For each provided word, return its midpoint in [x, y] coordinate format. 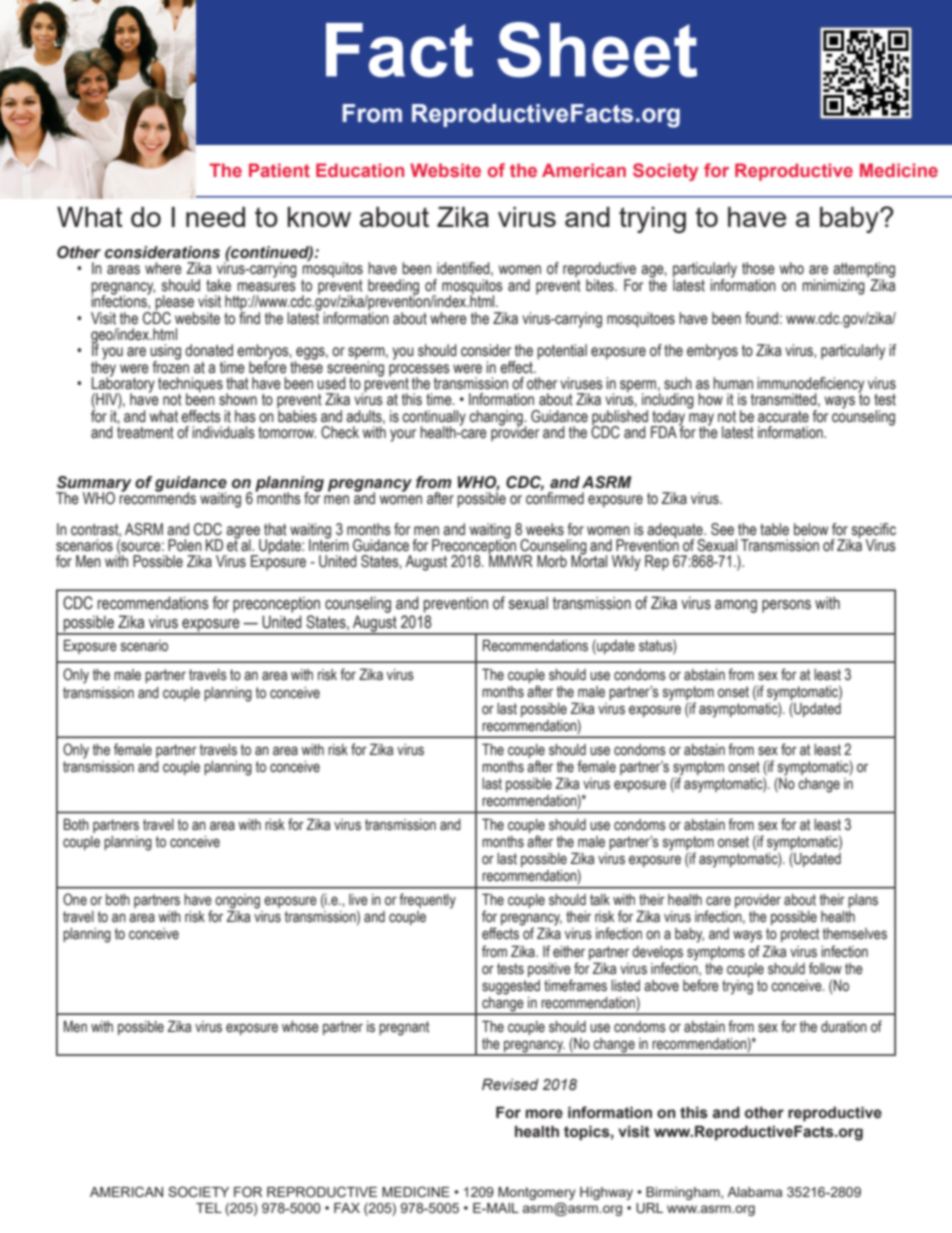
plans [863, 901]
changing [497, 418]
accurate [783, 417]
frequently [427, 901]
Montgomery [537, 1193]
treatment [145, 433]
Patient [279, 170]
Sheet [597, 50]
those [758, 268]
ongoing [237, 902]
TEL [209, 1208]
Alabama [754, 1192]
